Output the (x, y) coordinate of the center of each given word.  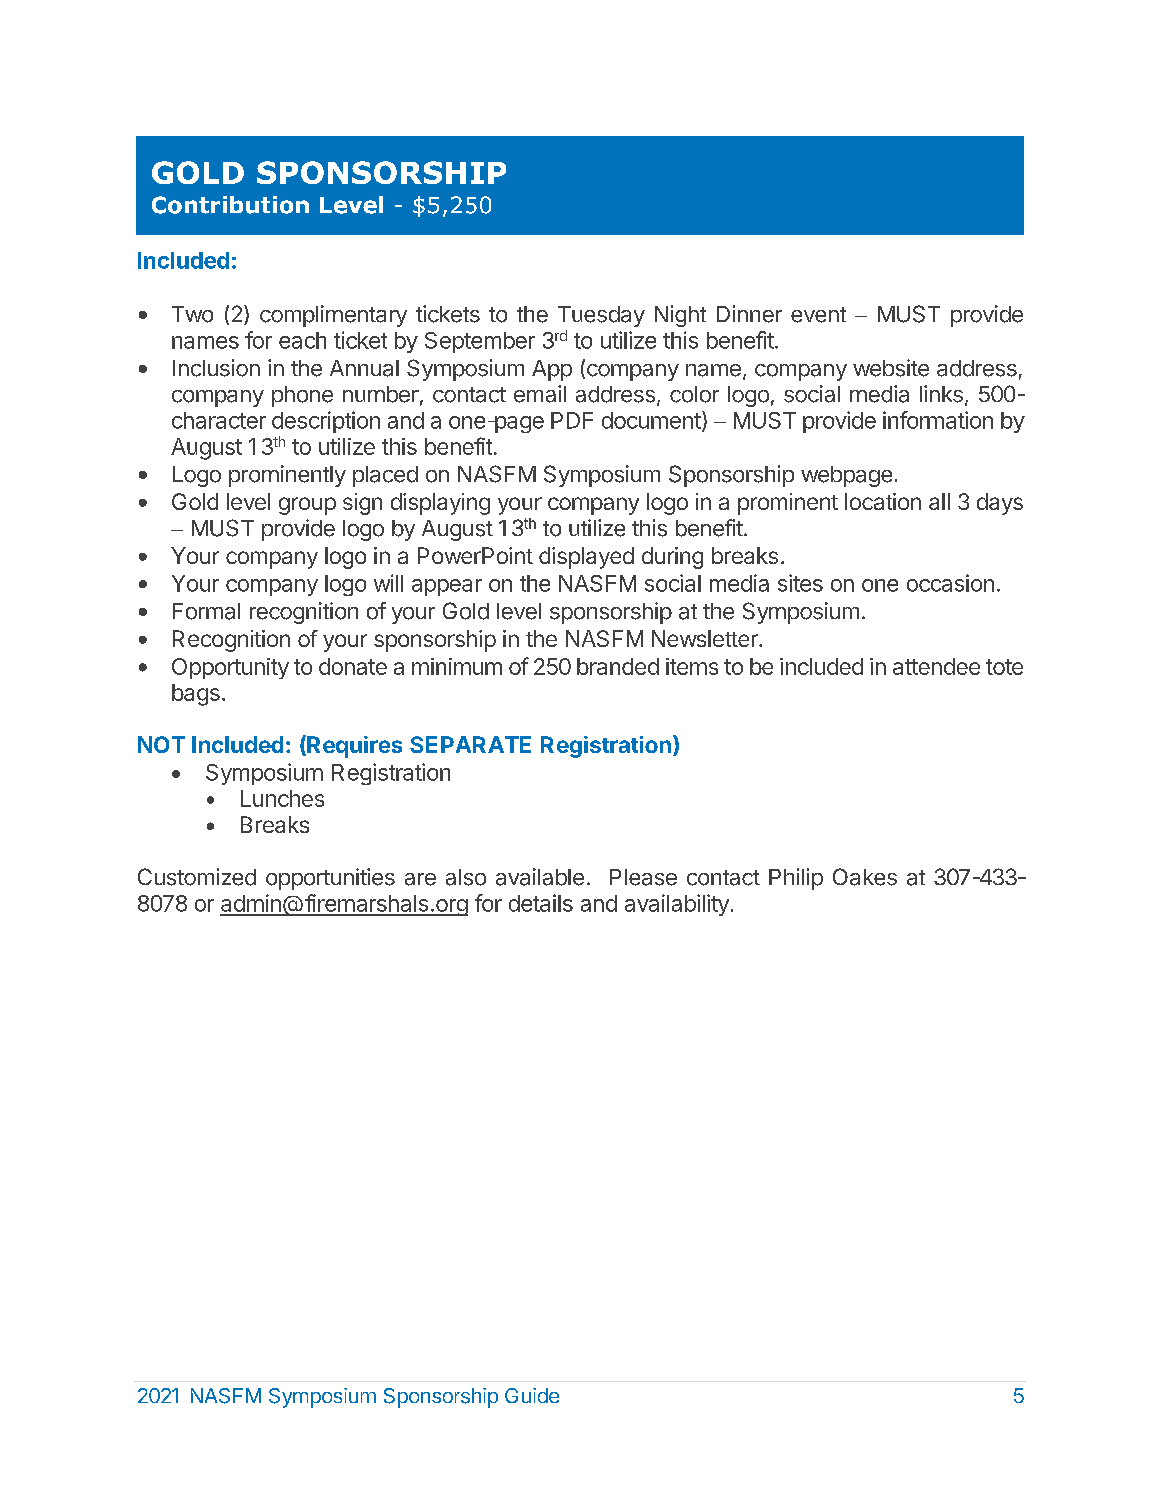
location (883, 501)
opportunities (330, 879)
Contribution (230, 205)
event (818, 315)
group (307, 506)
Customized (197, 877)
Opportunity (230, 668)
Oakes (865, 877)
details (541, 903)
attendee (936, 666)
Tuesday (601, 316)
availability (677, 905)
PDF (572, 420)
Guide (532, 1395)
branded (618, 666)
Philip (796, 879)
